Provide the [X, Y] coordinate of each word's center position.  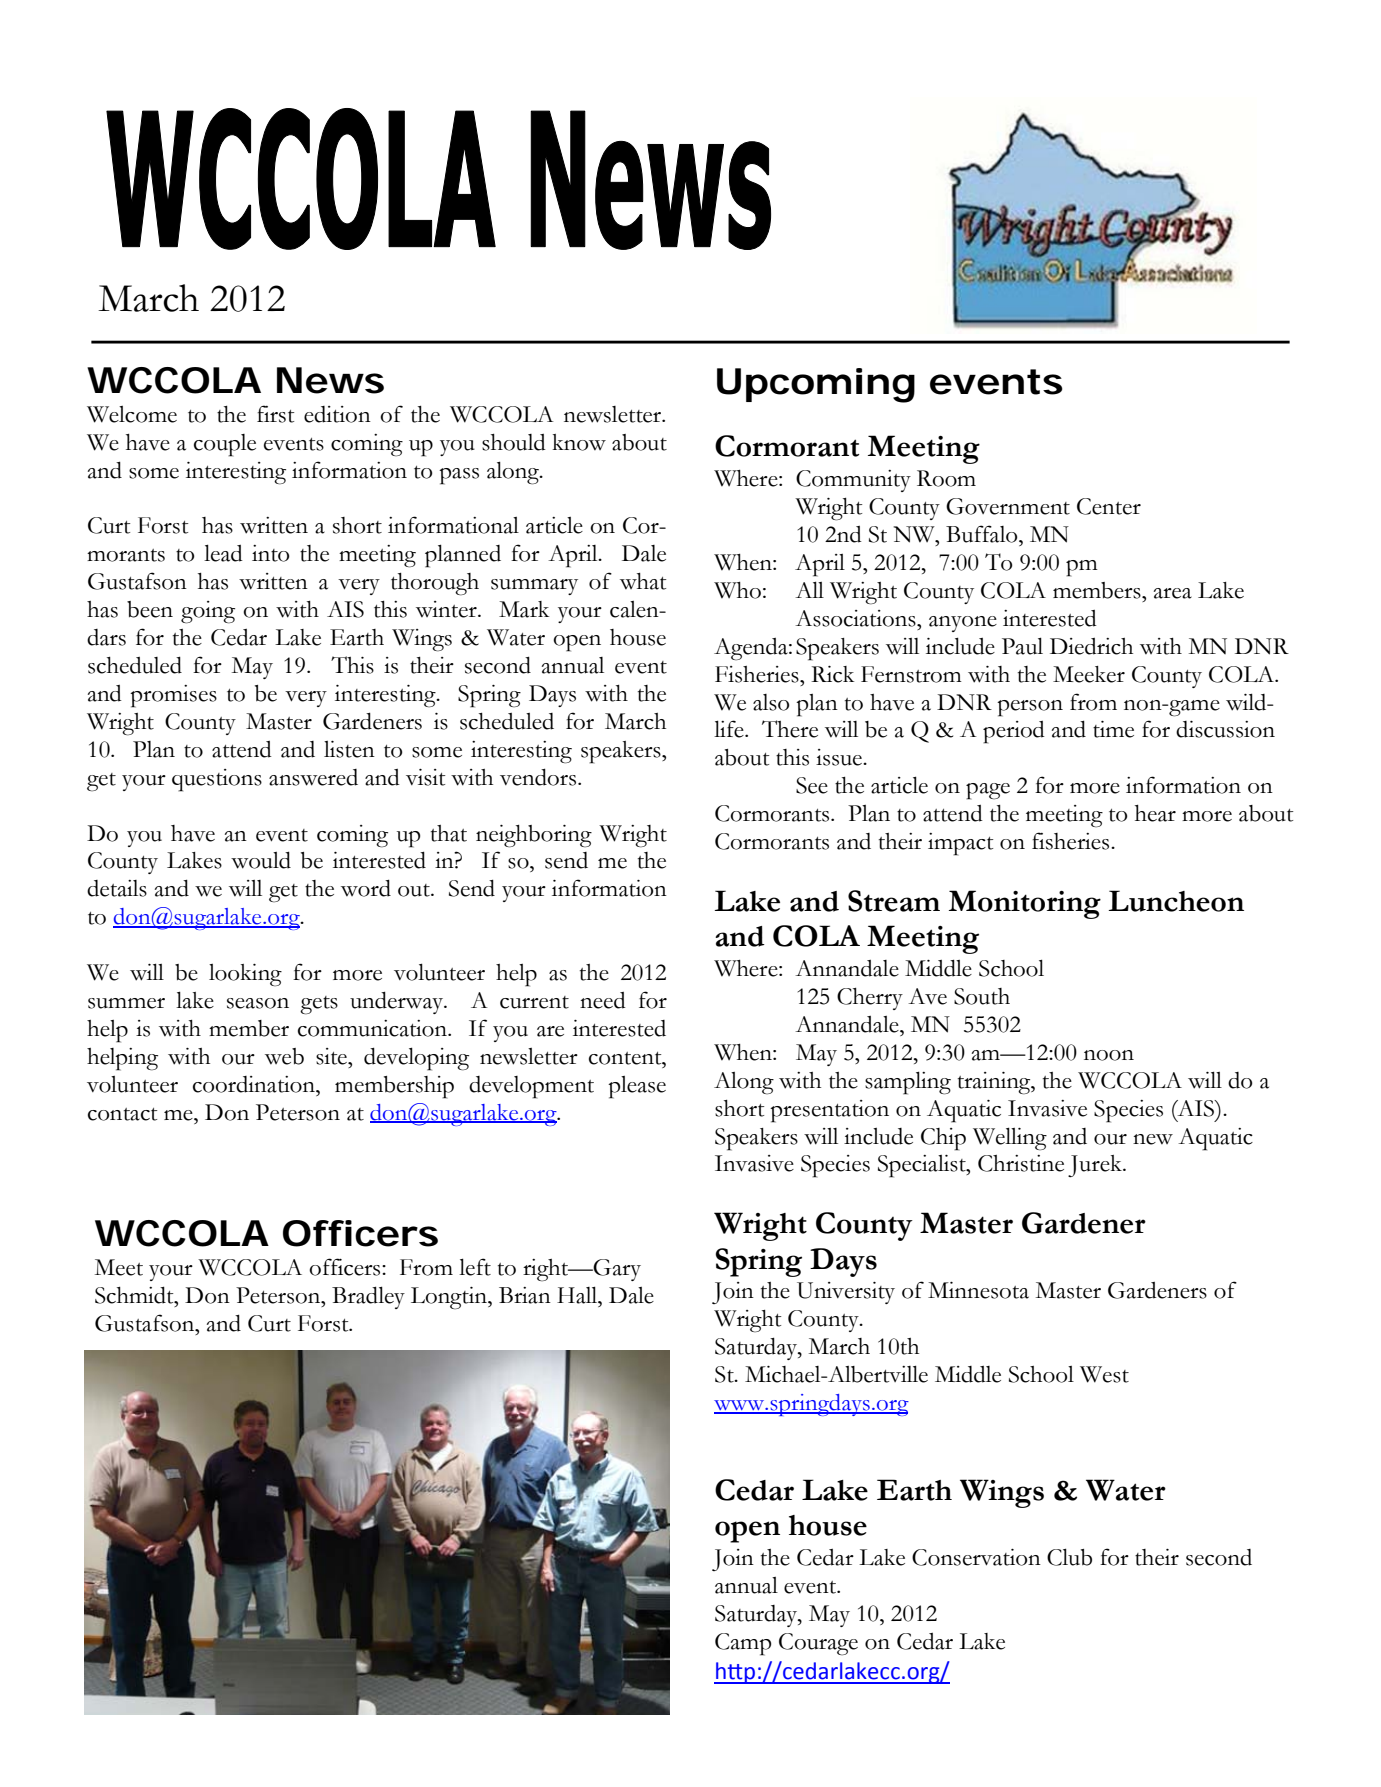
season [258, 1003]
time [1113, 729]
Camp [743, 1644]
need [603, 1000]
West [1104, 1374]
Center [1109, 506]
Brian [525, 1295]
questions [217, 780]
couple [225, 445]
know [579, 442]
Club [1069, 1557]
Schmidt [135, 1295]
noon [1109, 1055]
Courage [818, 1644]
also [771, 702]
